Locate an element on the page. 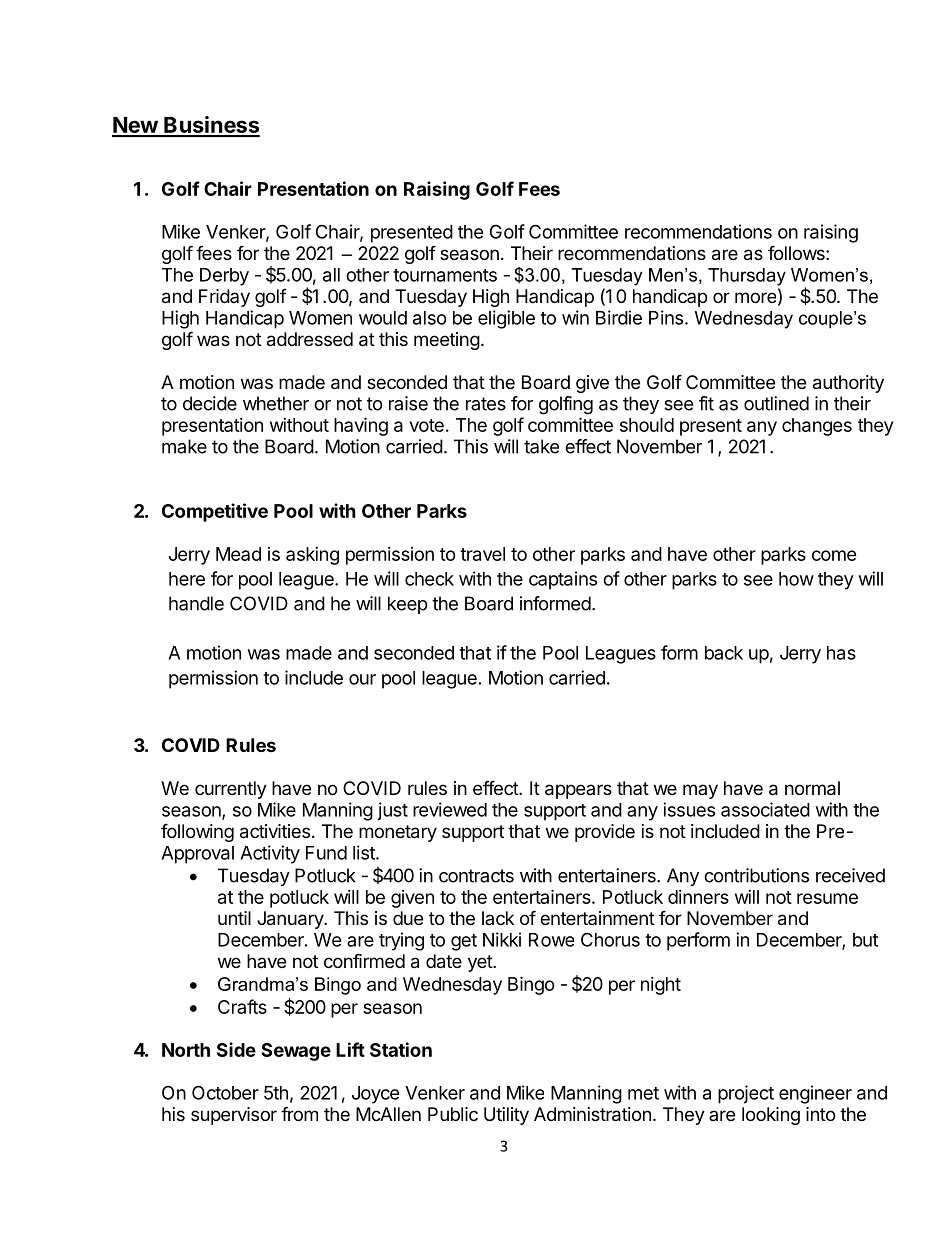  Friday is located at coordinates (224, 298).
